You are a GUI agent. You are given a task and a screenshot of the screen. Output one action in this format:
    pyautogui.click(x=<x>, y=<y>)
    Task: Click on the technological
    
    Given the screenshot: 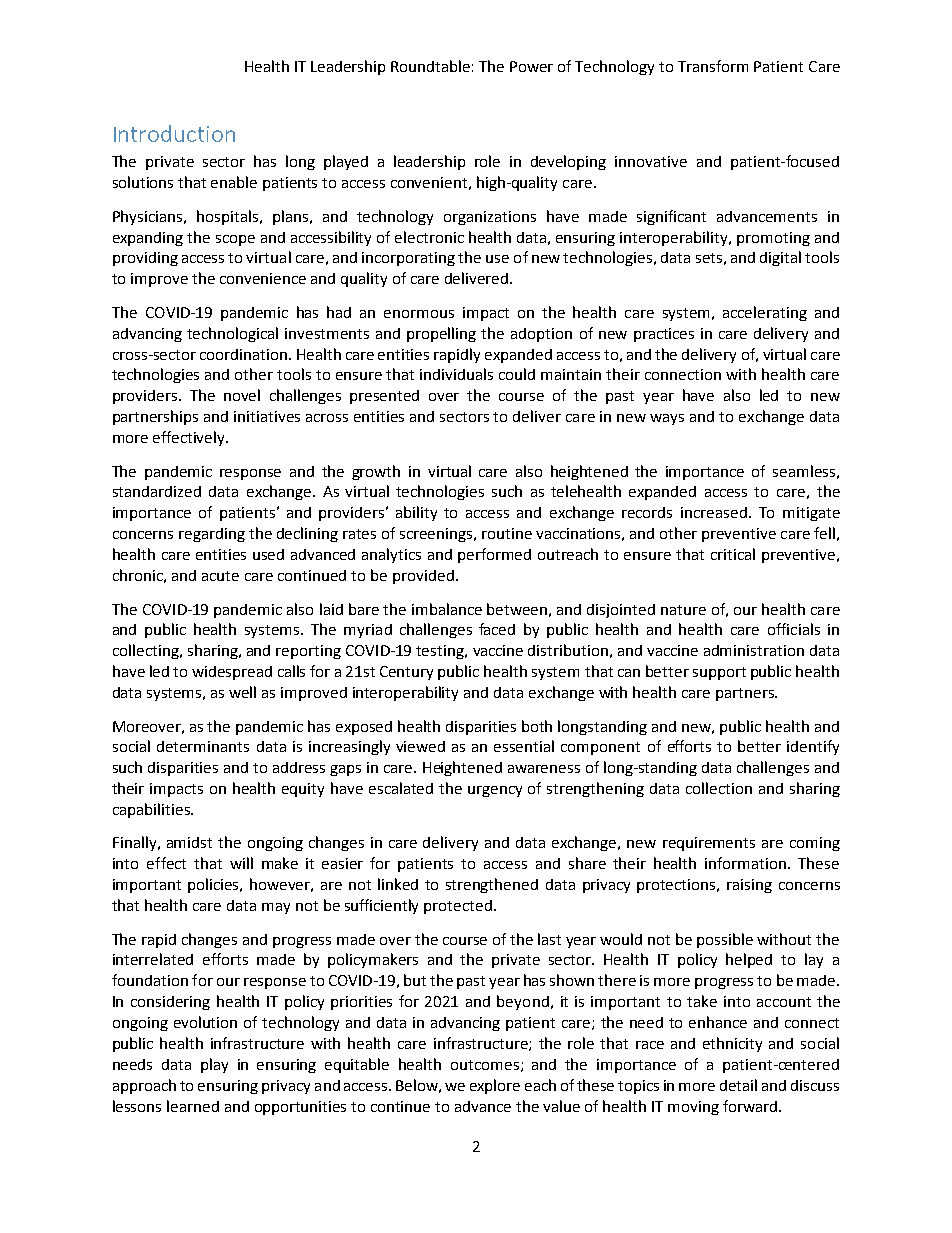 What is the action you would take?
    pyautogui.click(x=232, y=334)
